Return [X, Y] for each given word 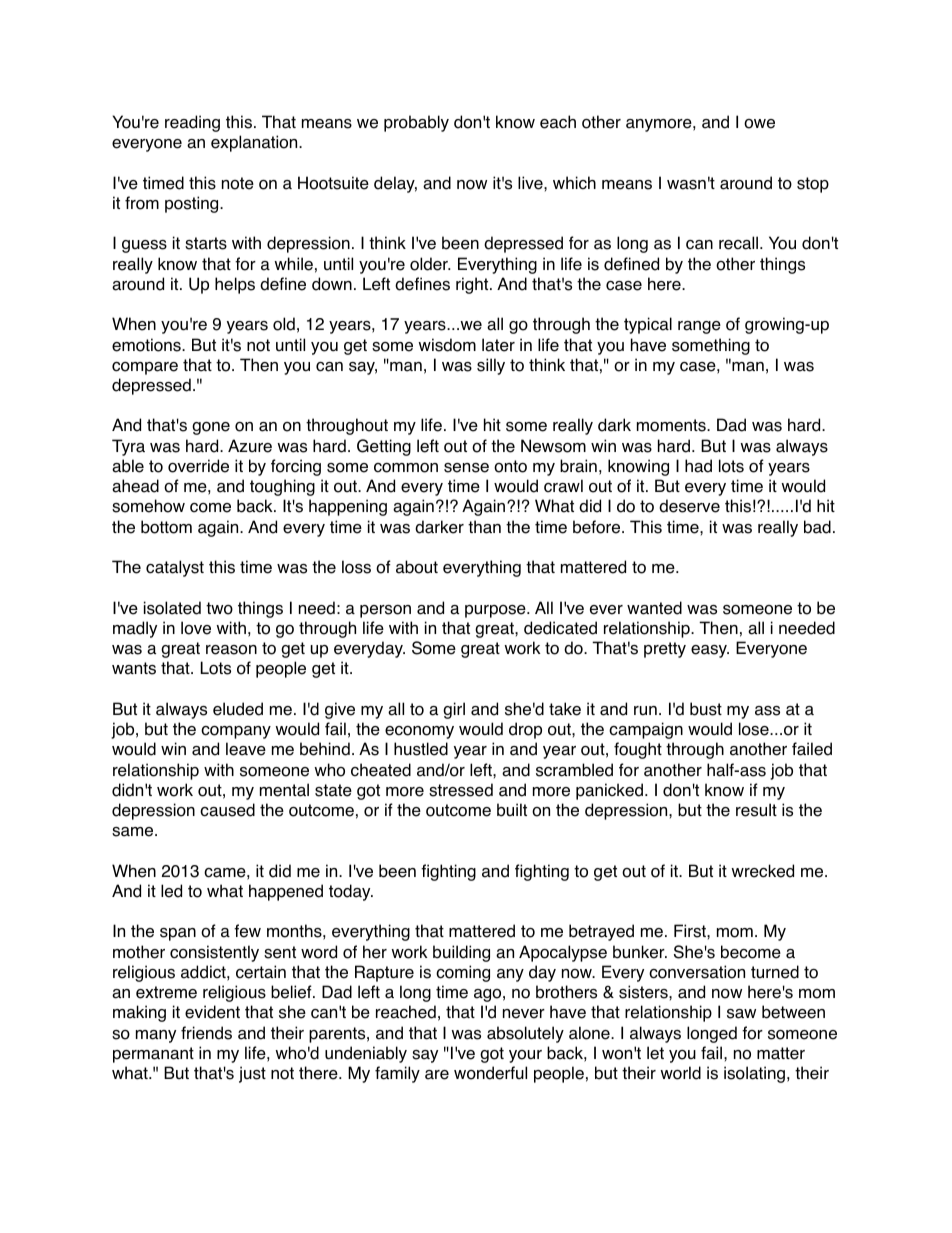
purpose [496, 611]
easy [710, 651]
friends [206, 1033]
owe [759, 124]
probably [416, 123]
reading [192, 123]
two [219, 608]
